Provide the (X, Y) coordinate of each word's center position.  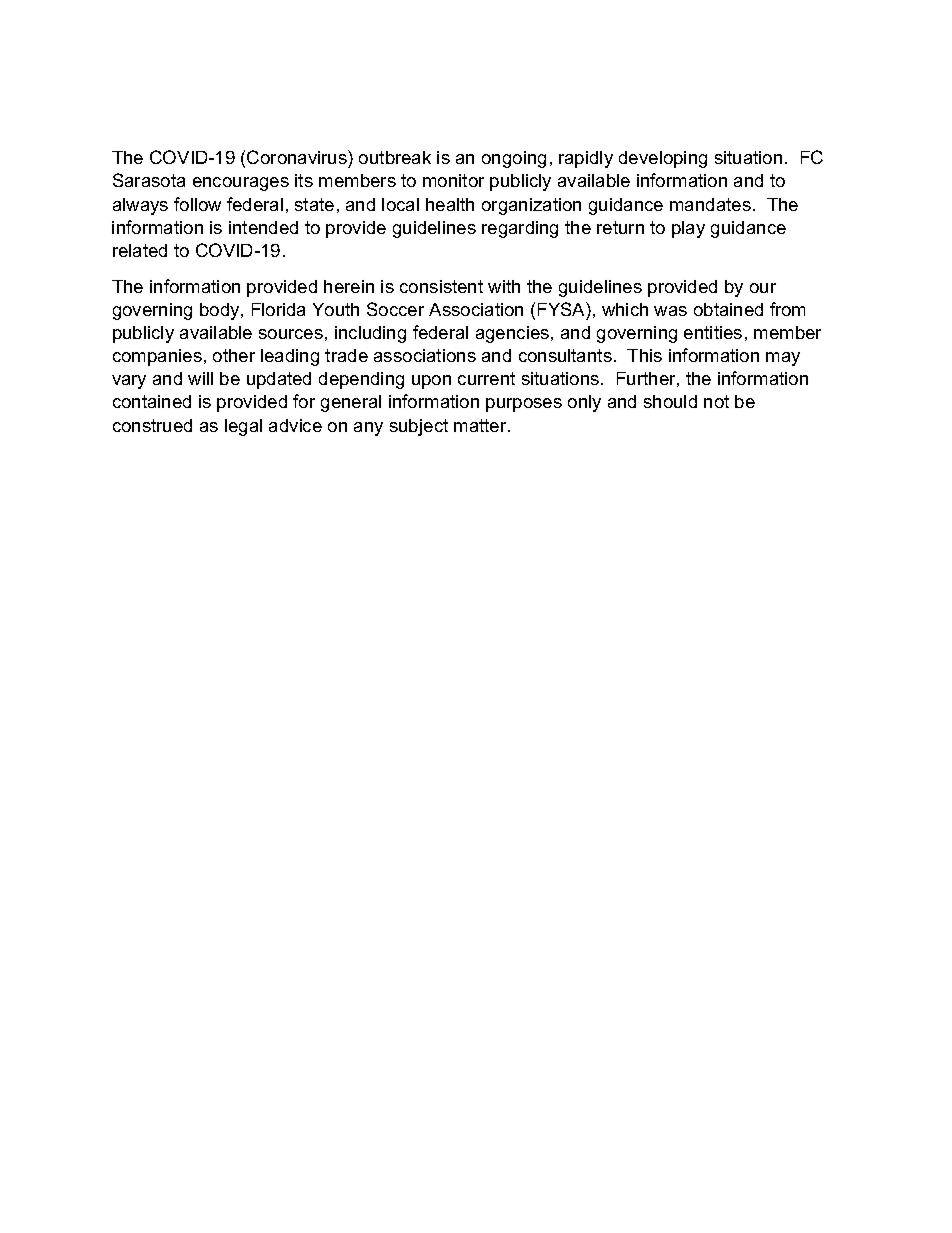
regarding (520, 229)
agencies (514, 334)
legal (243, 427)
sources (291, 334)
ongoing (514, 159)
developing (663, 159)
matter (481, 425)
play (688, 229)
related (140, 250)
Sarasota (149, 180)
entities (713, 332)
